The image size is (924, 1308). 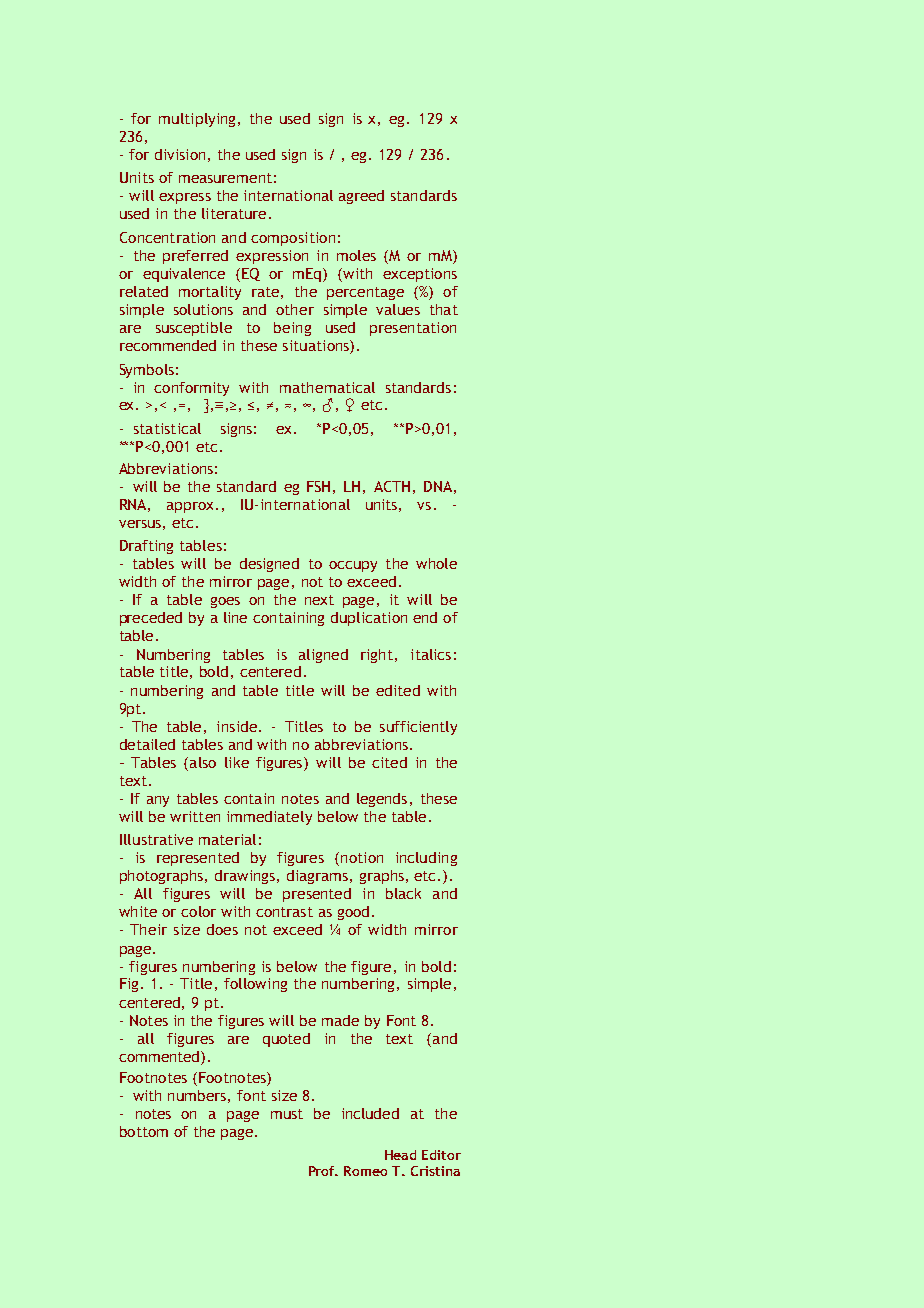 What do you see at coordinates (180, 154) in the screenshot?
I see `division` at bounding box center [180, 154].
